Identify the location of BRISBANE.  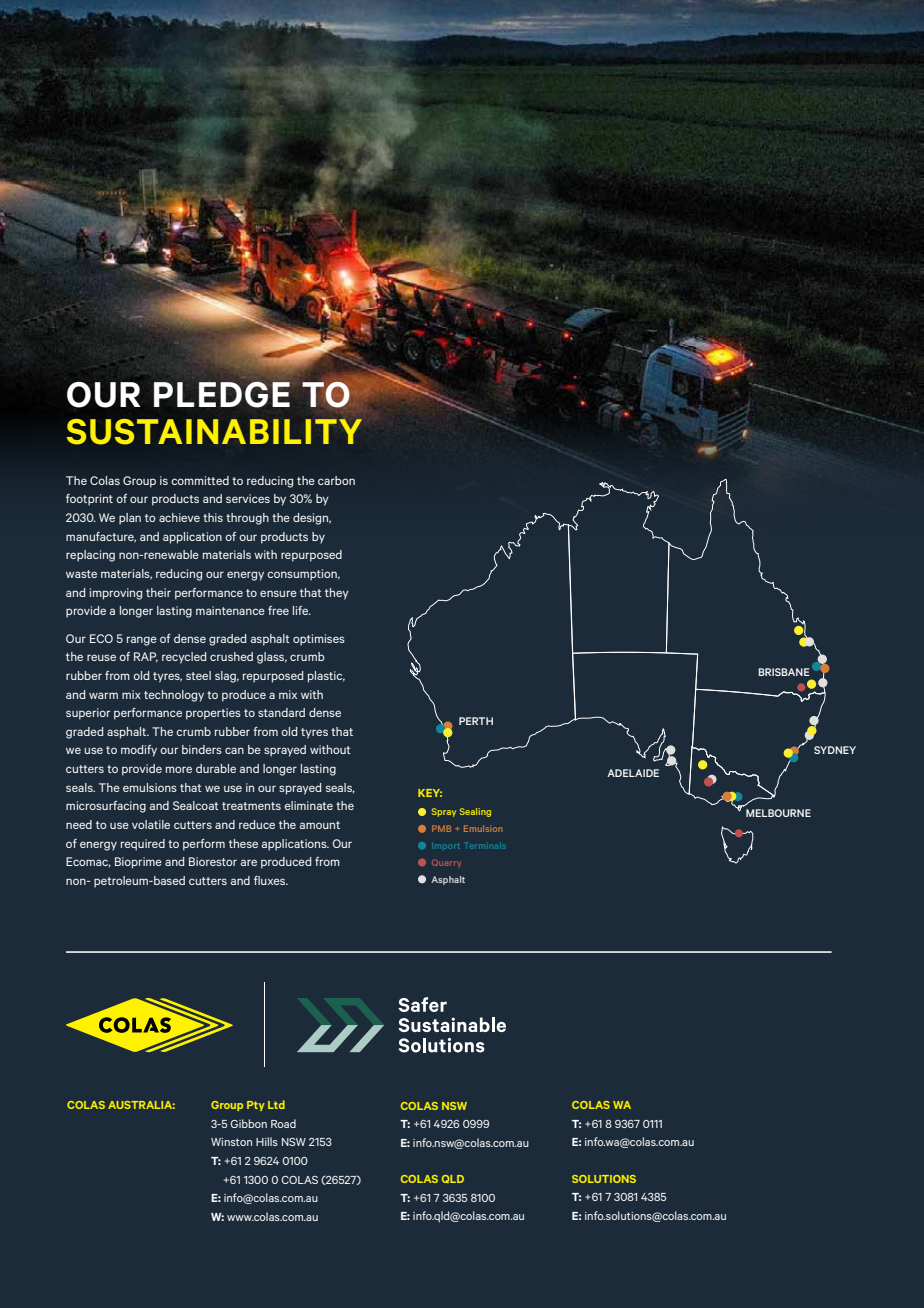
(784, 672).
